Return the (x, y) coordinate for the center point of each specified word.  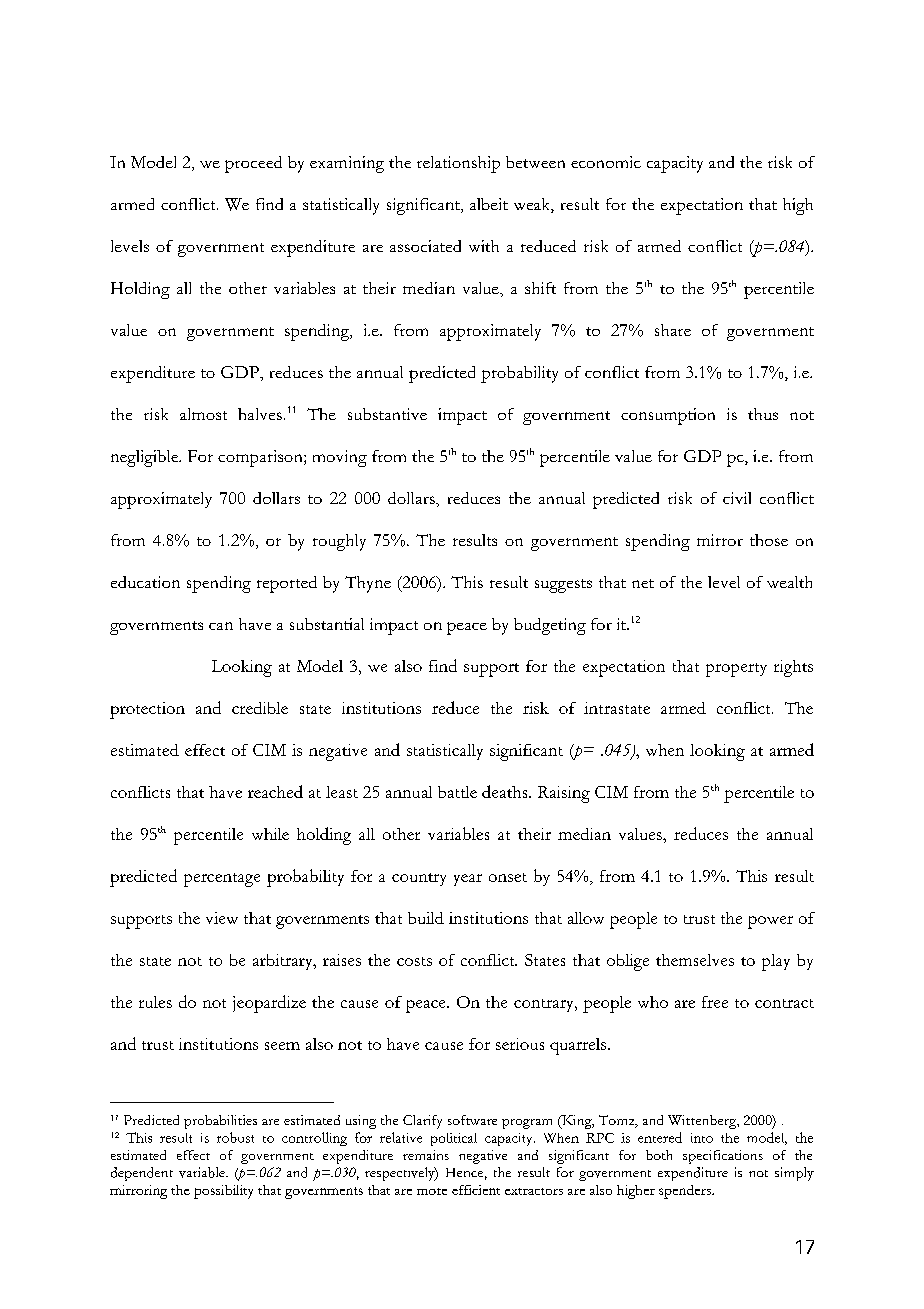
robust (235, 1137)
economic (606, 162)
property (736, 670)
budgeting (550, 626)
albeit (489, 204)
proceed (253, 164)
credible (260, 708)
